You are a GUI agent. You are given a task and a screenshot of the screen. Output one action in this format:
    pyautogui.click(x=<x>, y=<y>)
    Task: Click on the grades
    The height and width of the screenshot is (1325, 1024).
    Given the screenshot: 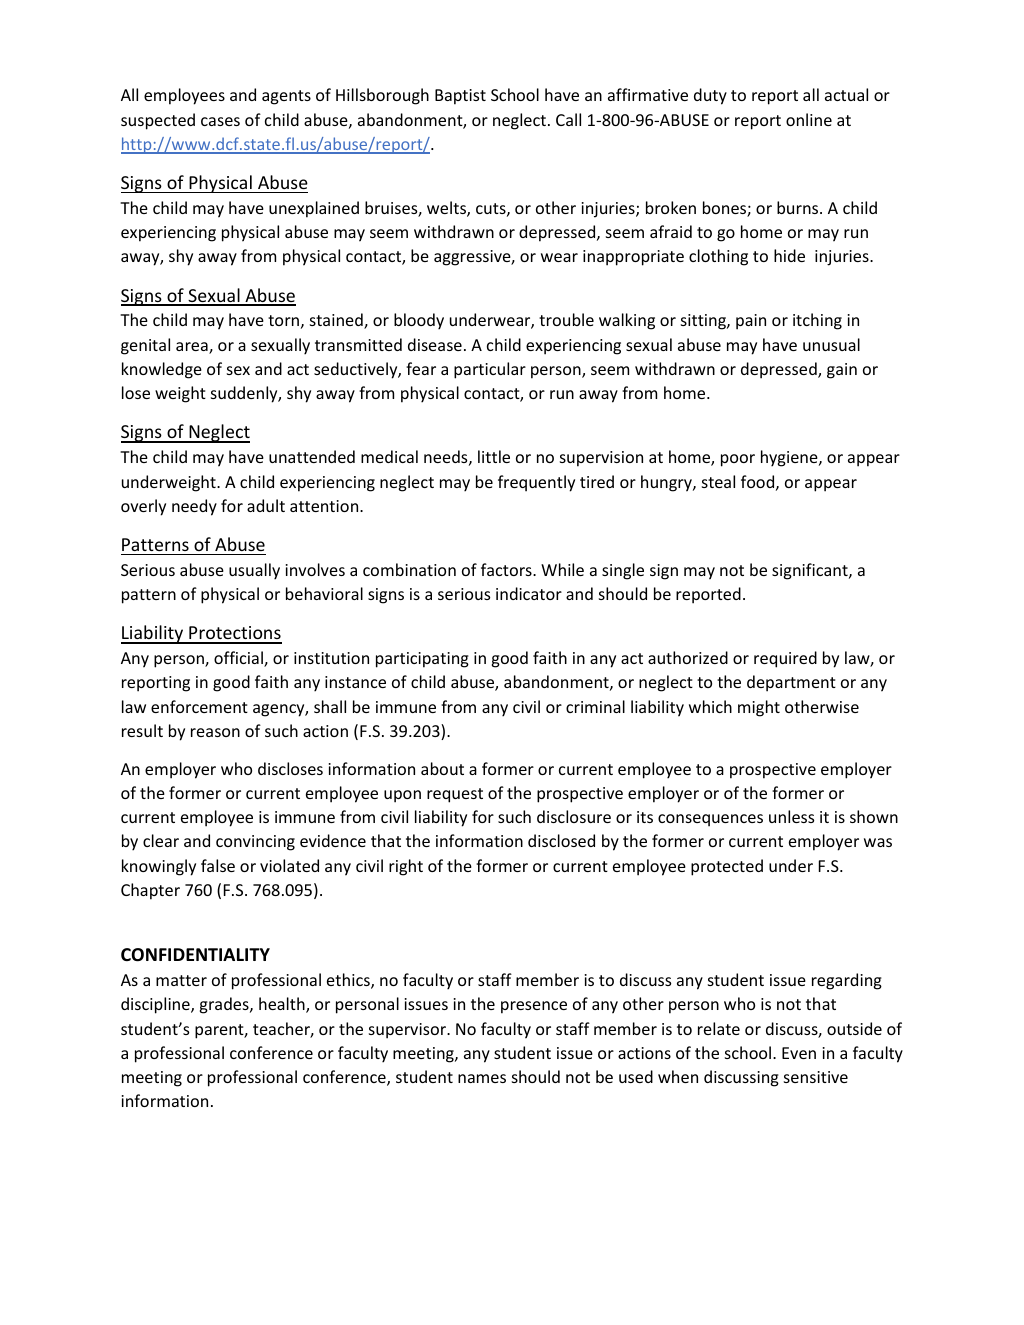 What is the action you would take?
    pyautogui.click(x=225, y=1005)
